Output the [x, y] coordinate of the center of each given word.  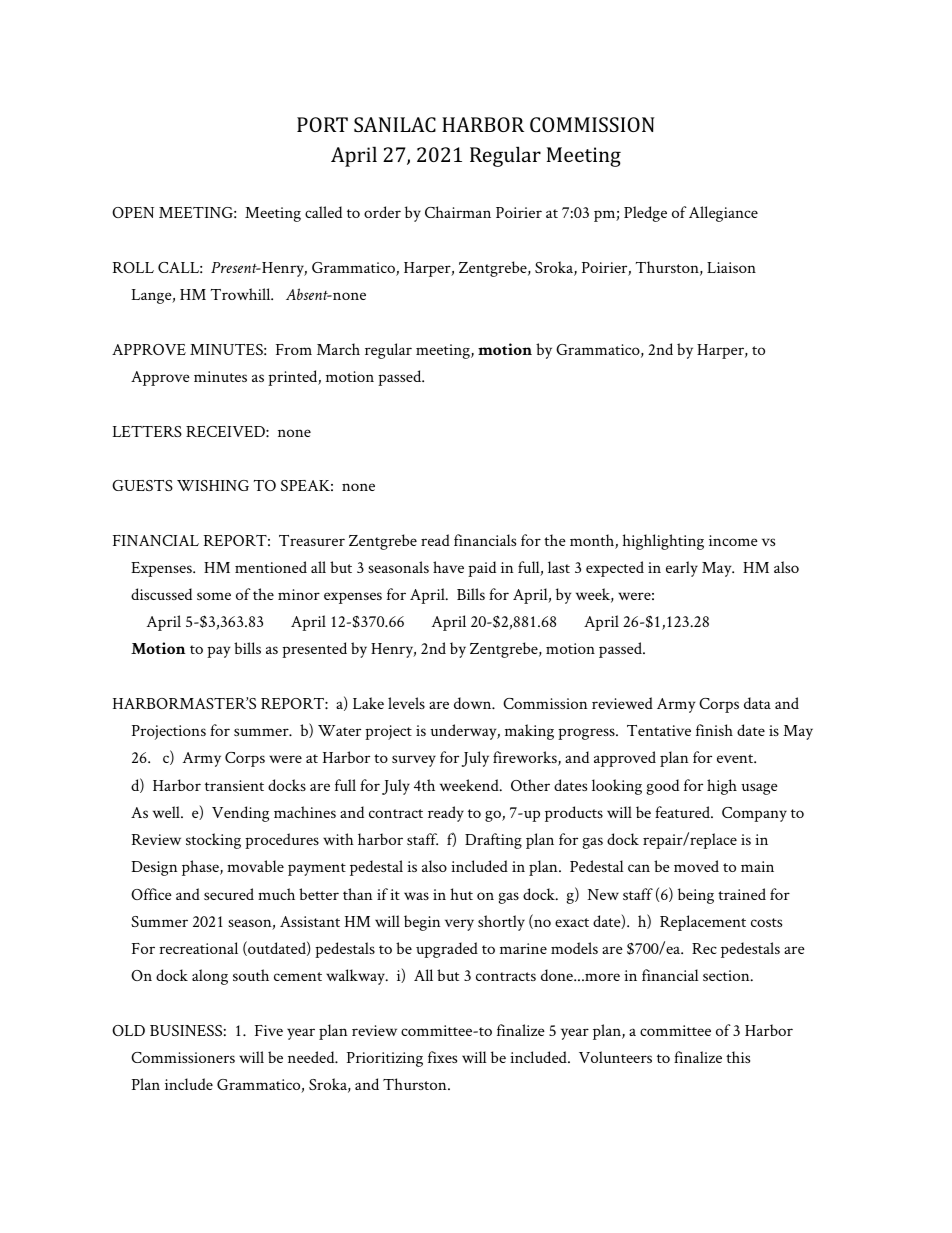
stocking [213, 841]
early [682, 569]
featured [683, 812]
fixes [442, 1057]
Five [269, 1030]
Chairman [458, 212]
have [448, 567]
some [214, 596]
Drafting [493, 841]
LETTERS [147, 431]
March [338, 349]
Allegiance [723, 214]
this [738, 1057]
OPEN [133, 212]
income [733, 540]
